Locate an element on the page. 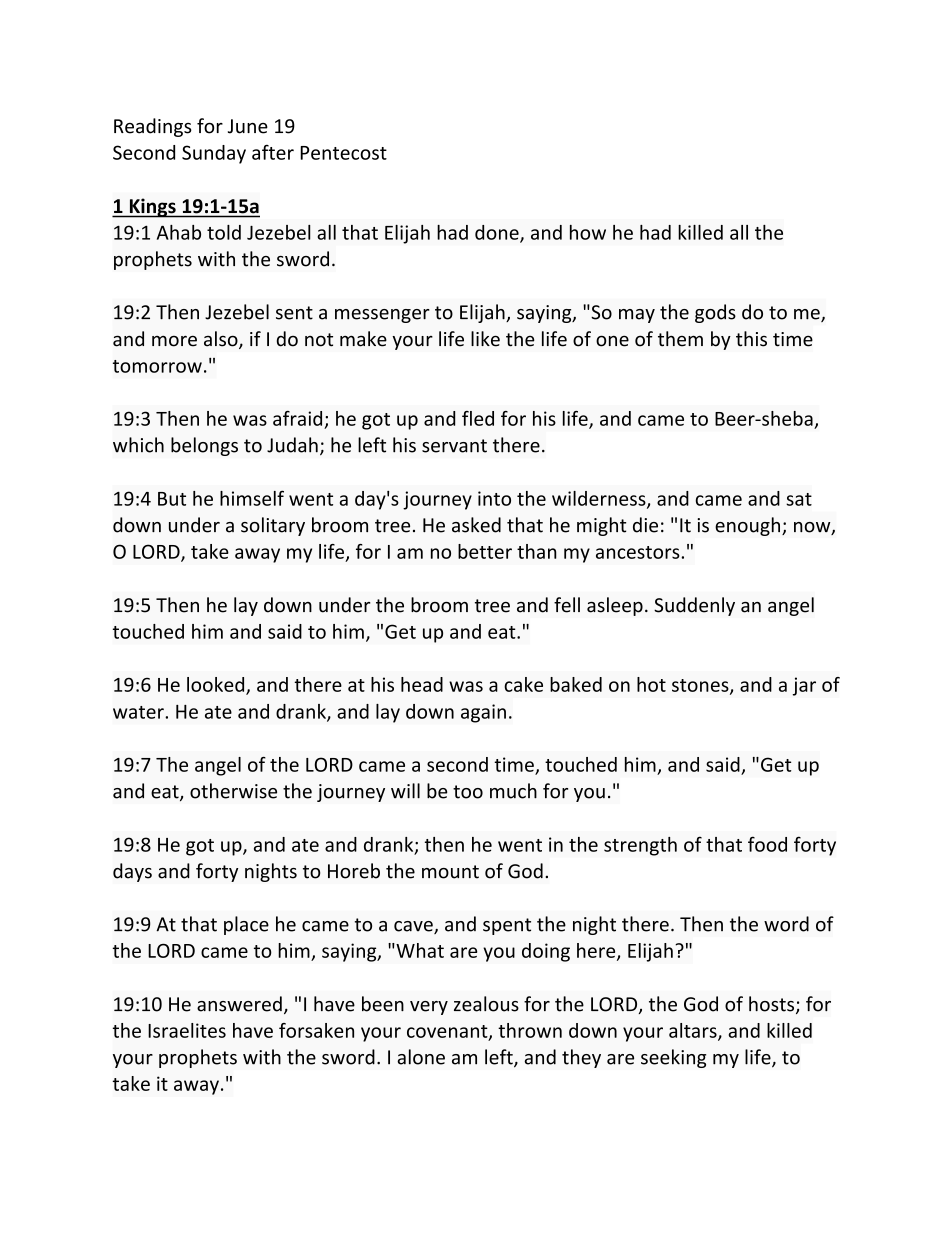 Image resolution: width=952 pixels, height=1233 pixels. like is located at coordinates (485, 339).
